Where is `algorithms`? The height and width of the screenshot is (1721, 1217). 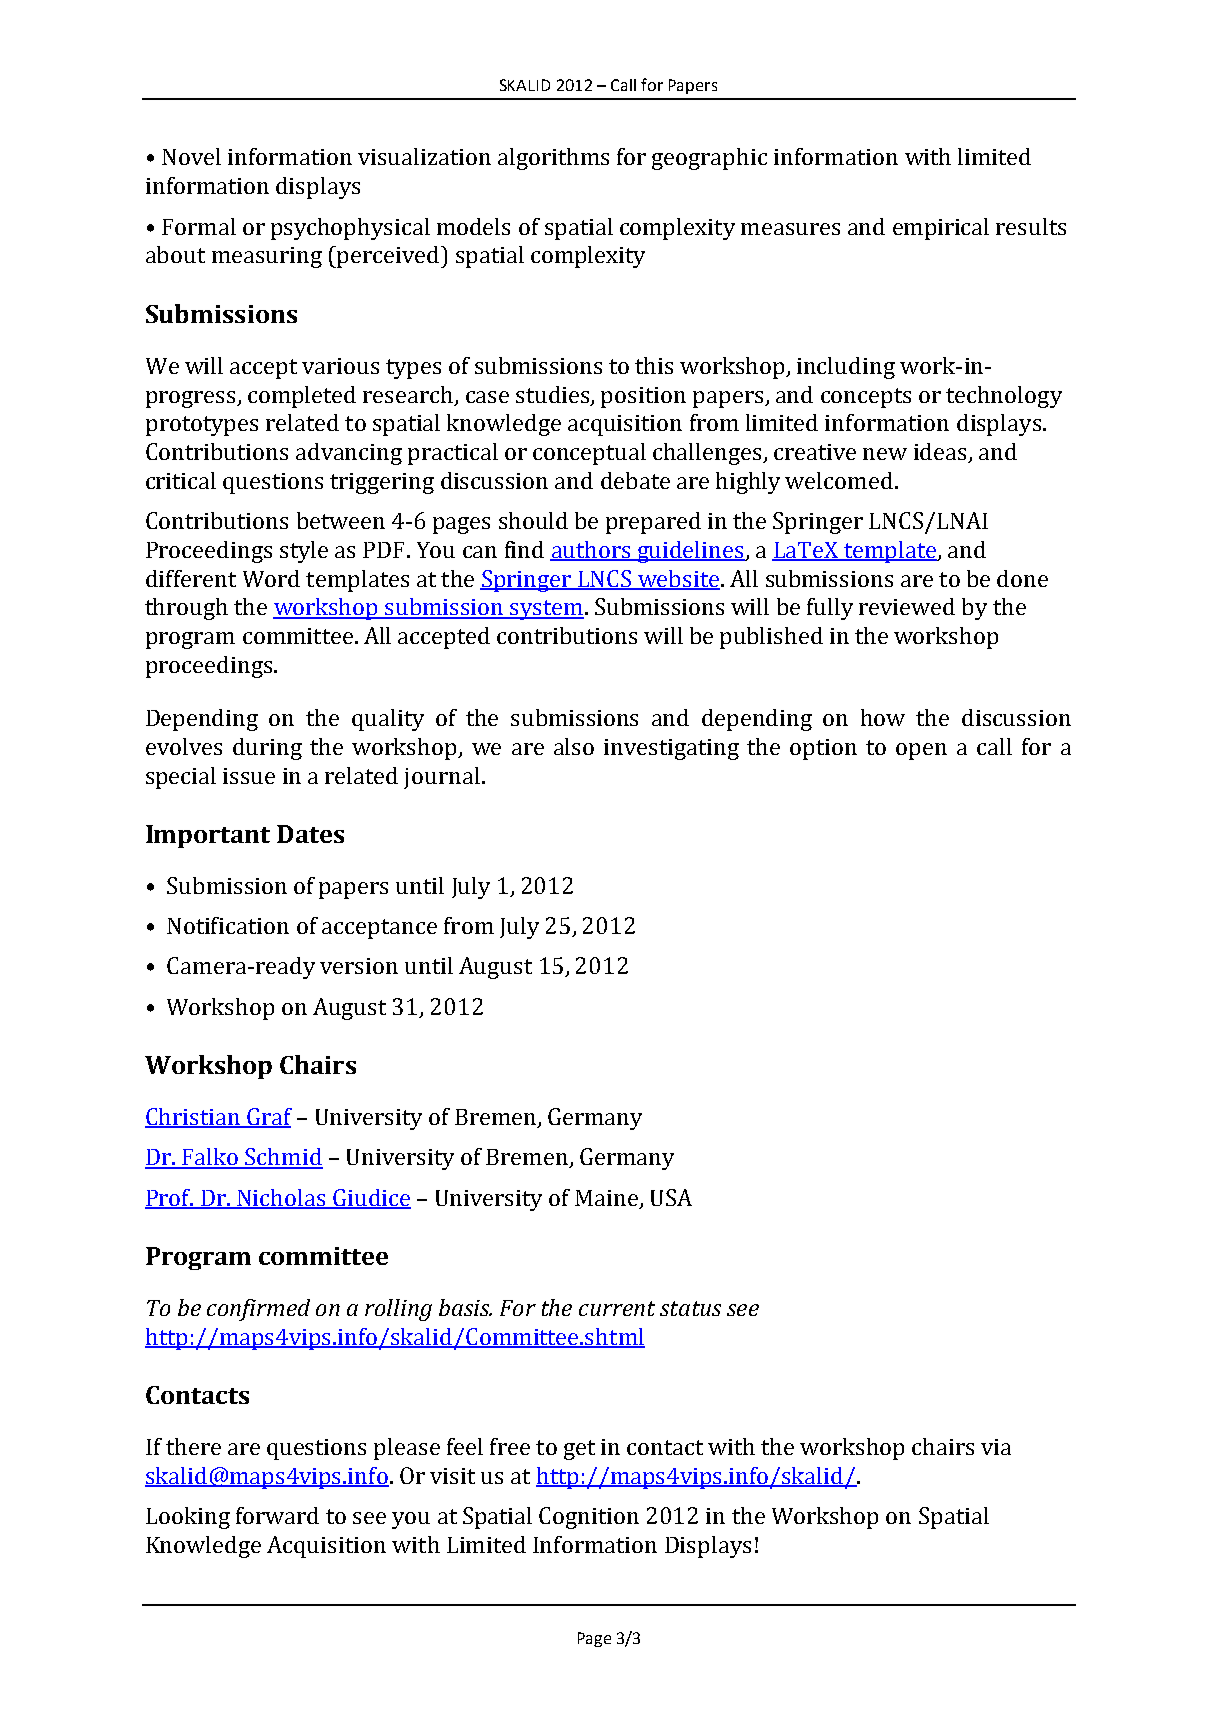 algorithms is located at coordinates (553, 159).
